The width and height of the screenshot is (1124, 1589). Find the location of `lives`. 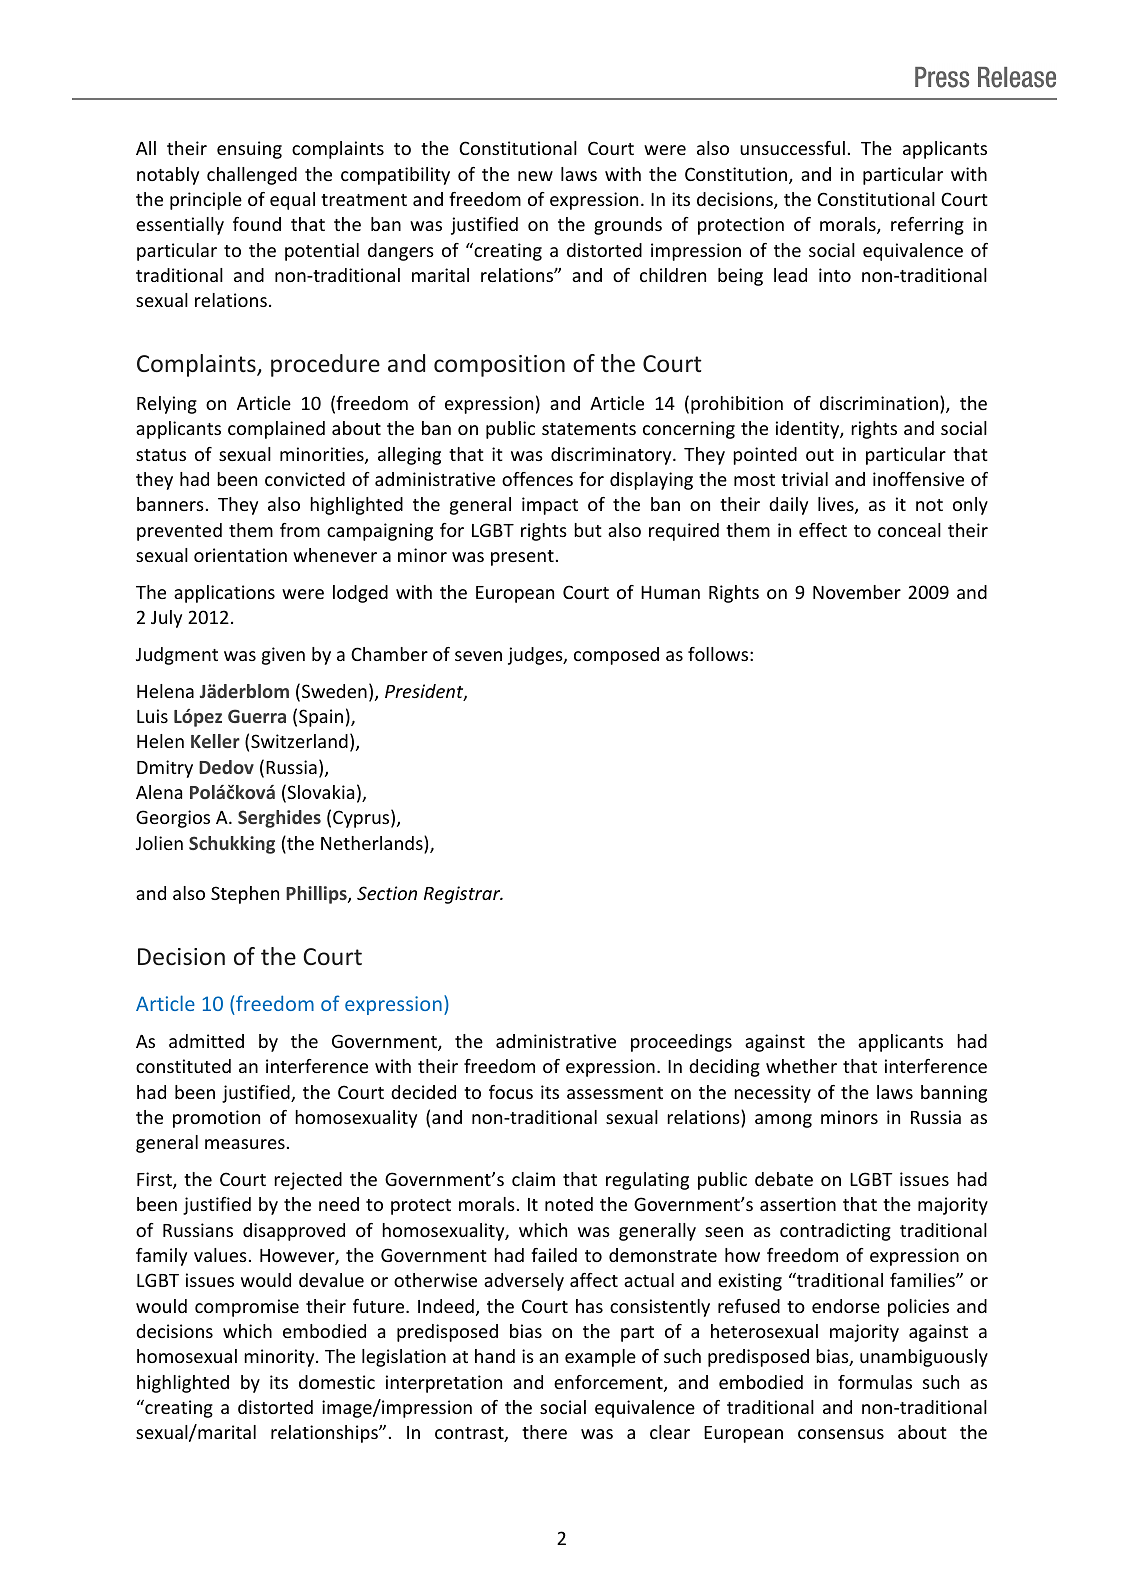

lives is located at coordinates (837, 505).
